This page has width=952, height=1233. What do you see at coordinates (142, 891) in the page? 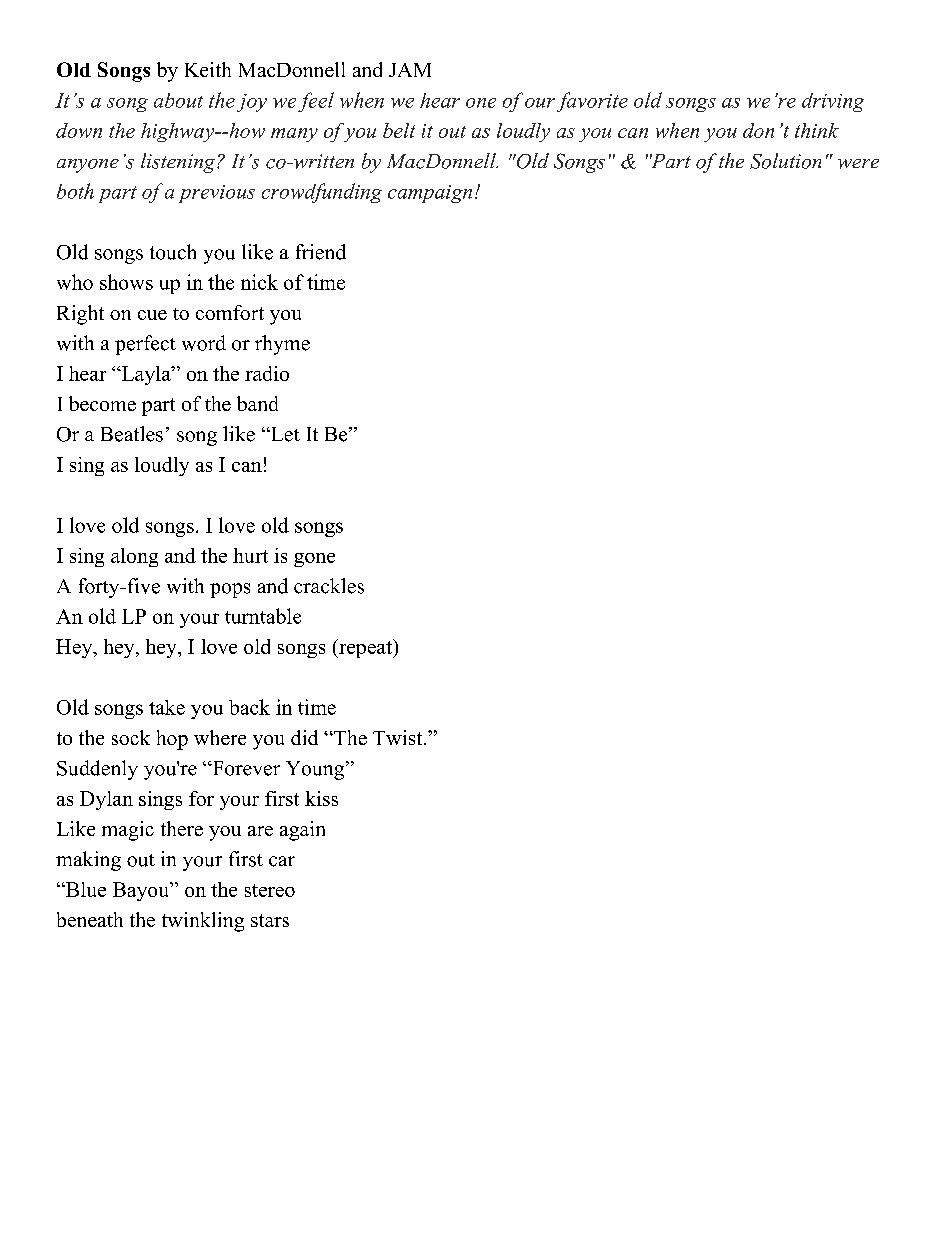
I see `Bayou` at bounding box center [142, 891].
